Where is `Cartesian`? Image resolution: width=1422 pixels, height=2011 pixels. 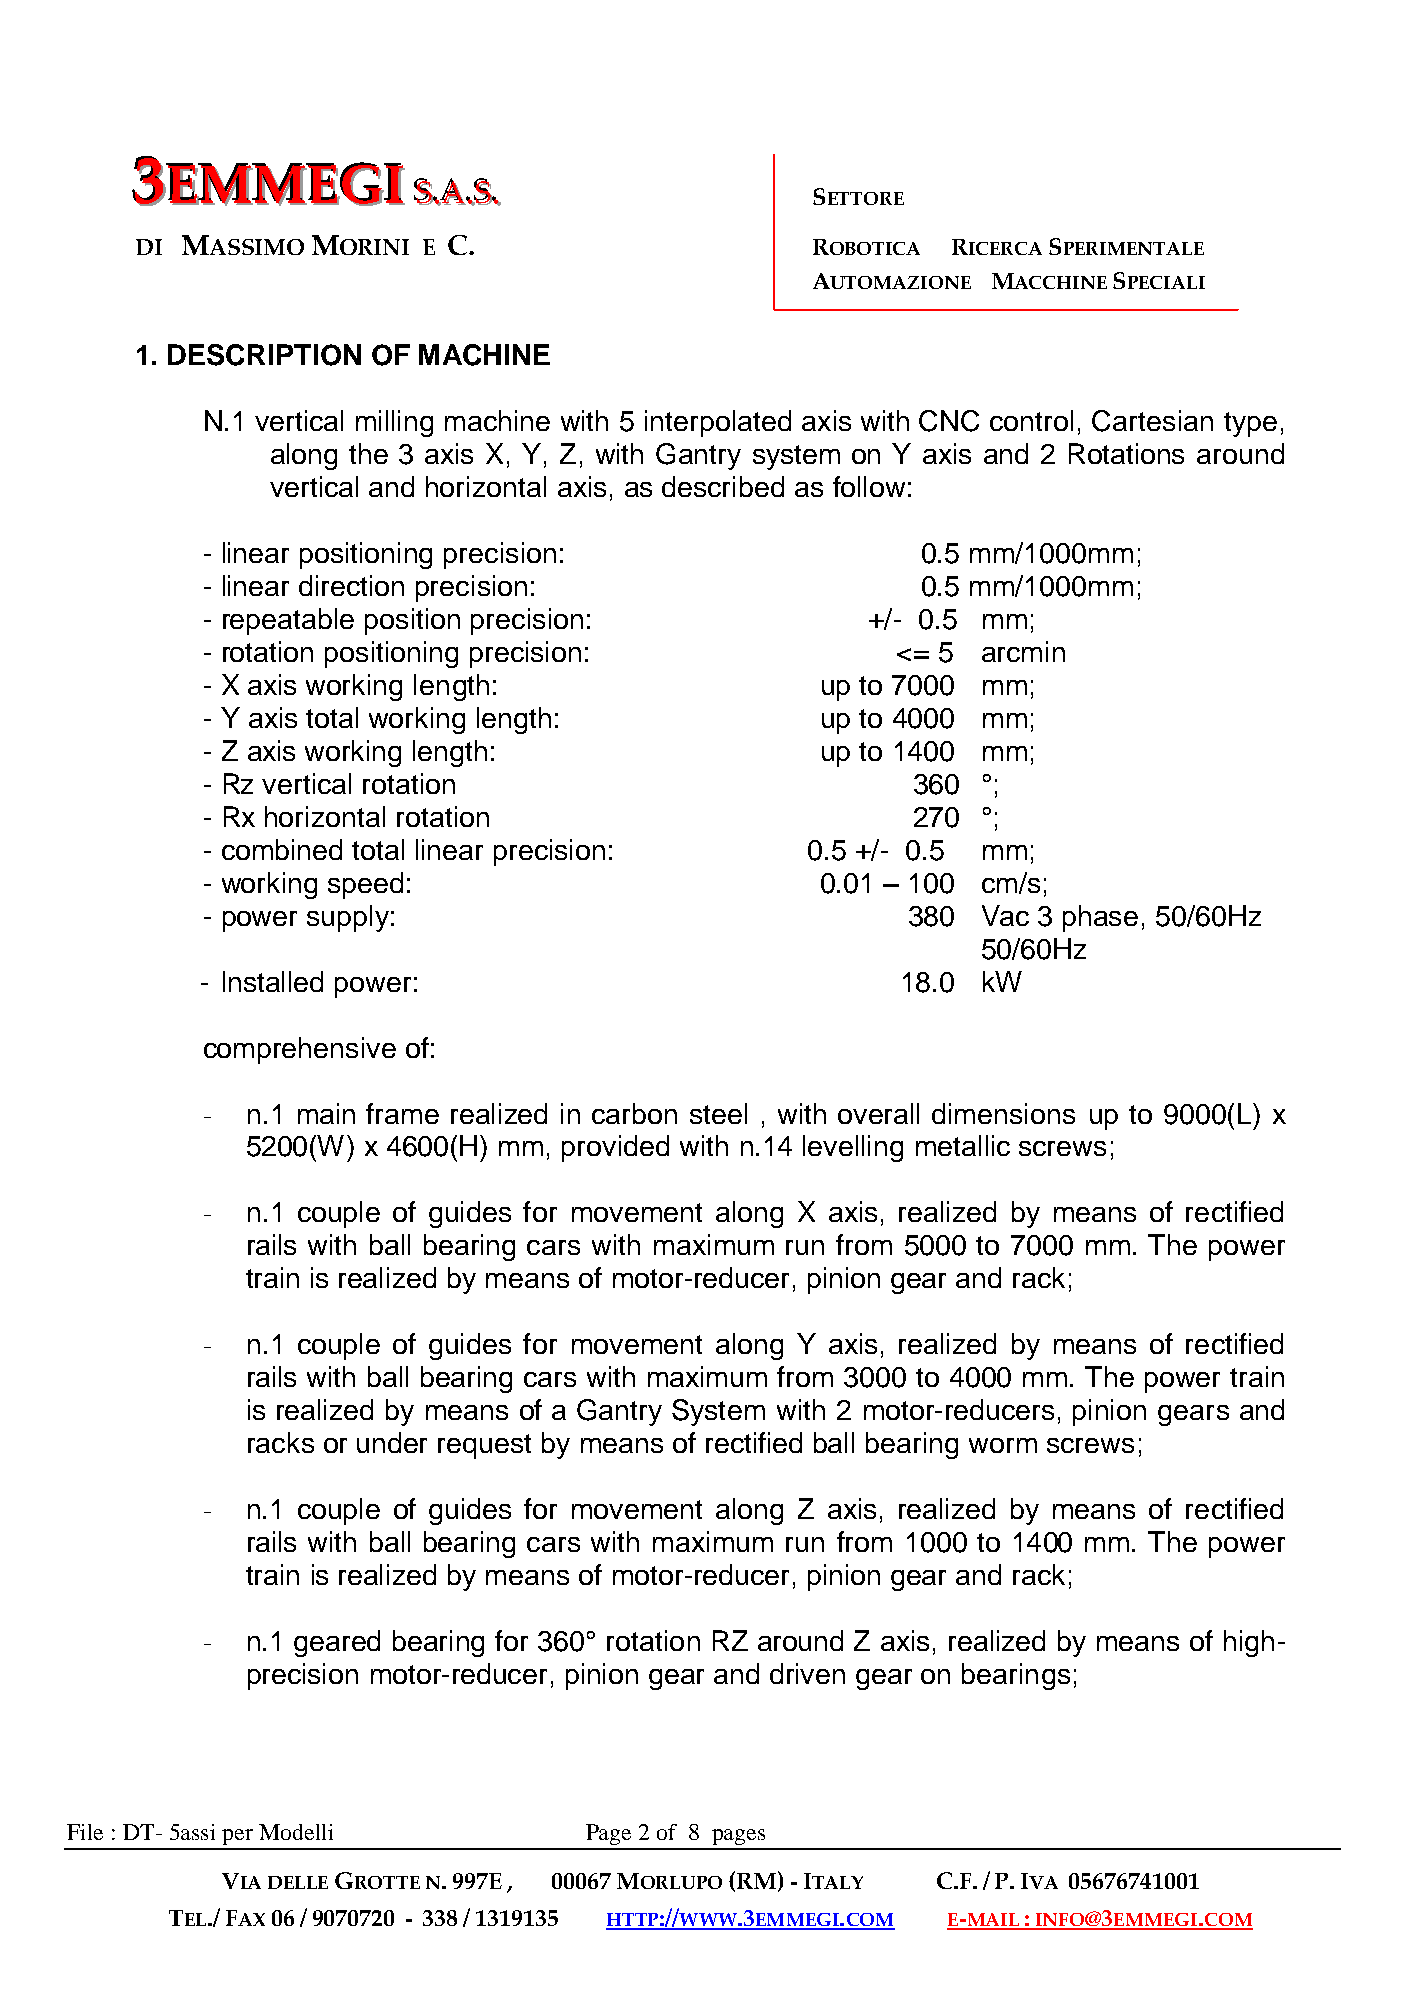
Cartesian is located at coordinates (1152, 421).
